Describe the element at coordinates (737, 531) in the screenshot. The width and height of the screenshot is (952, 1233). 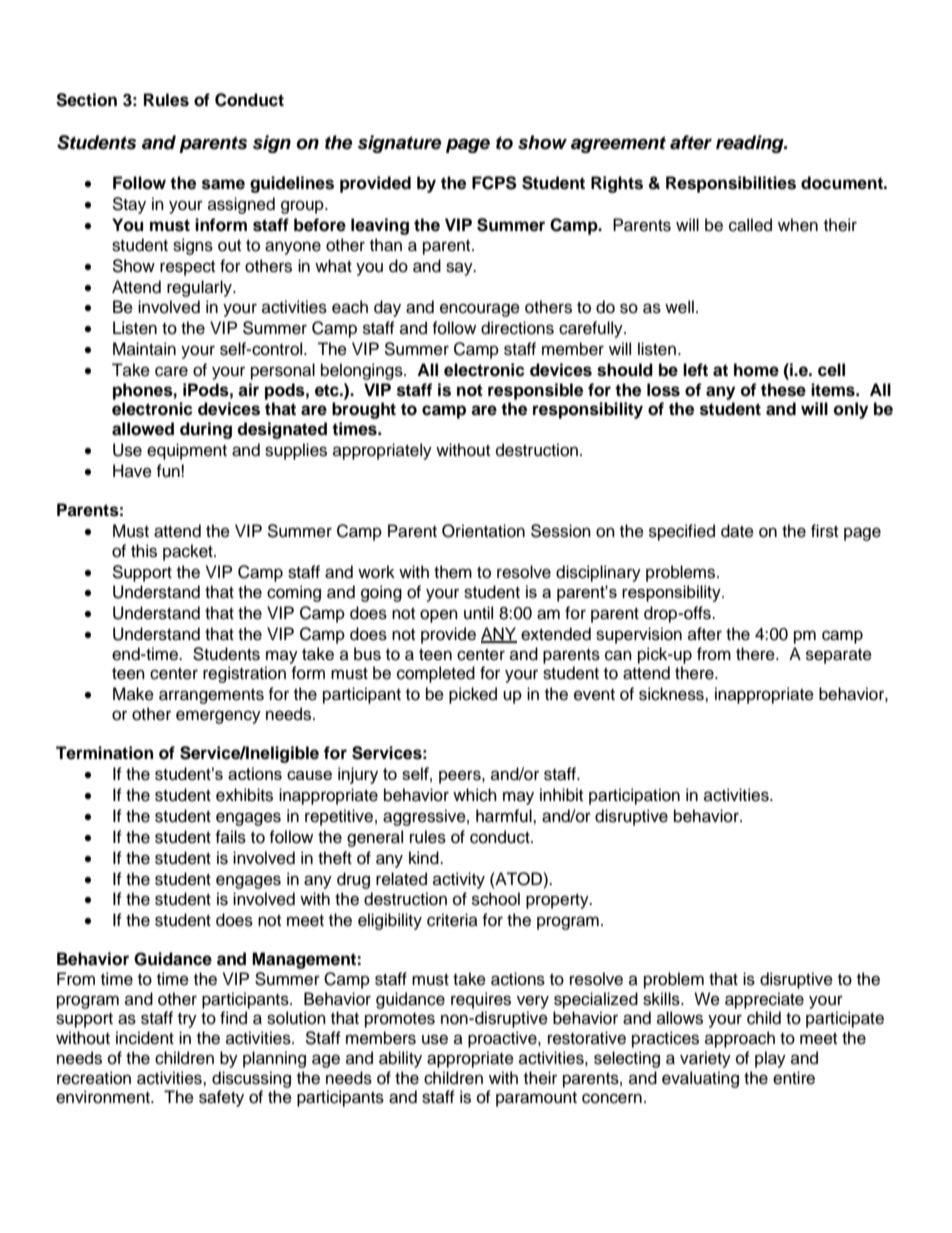
I see `date` at that location.
